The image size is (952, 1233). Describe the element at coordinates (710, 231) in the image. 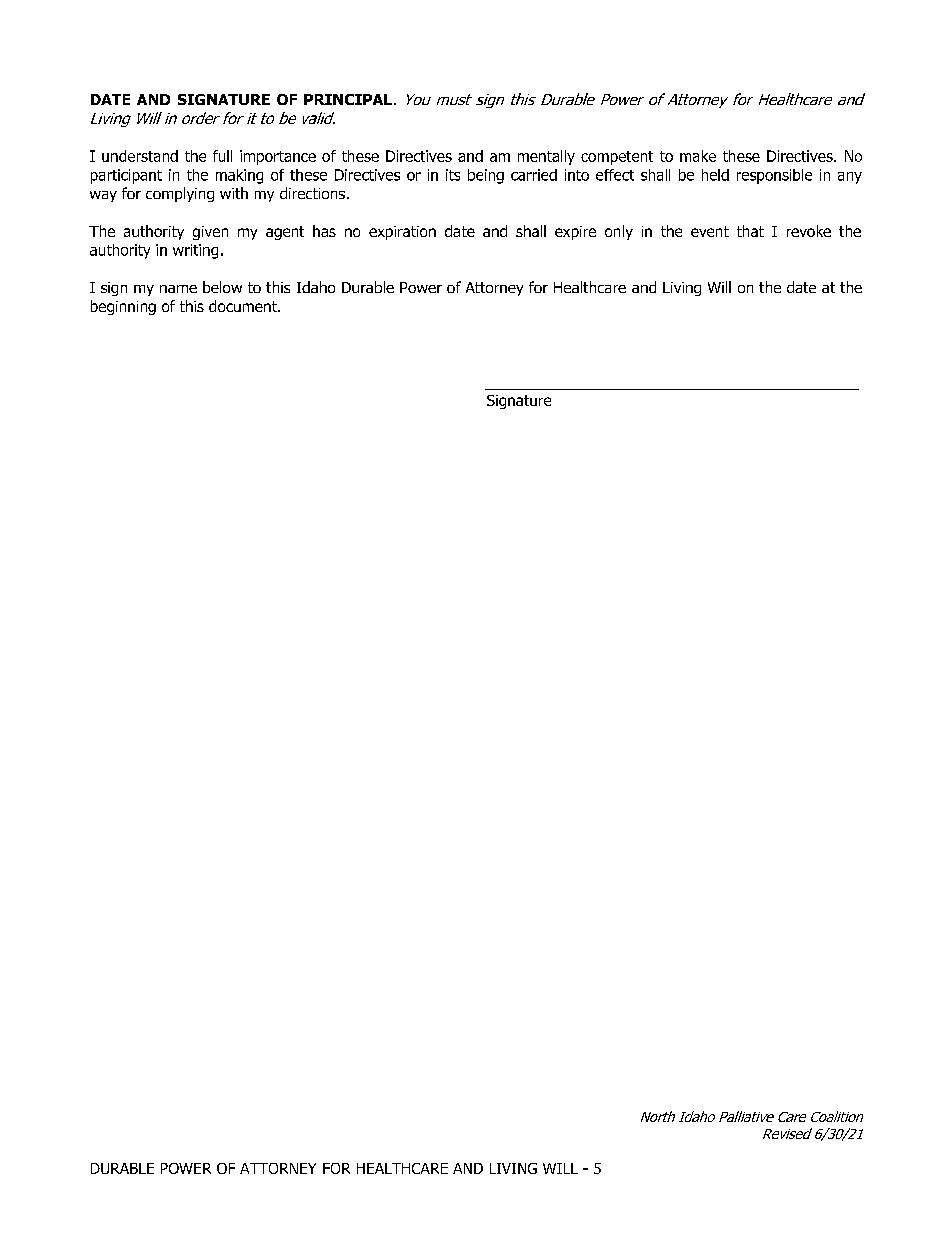

I see `event` at that location.
